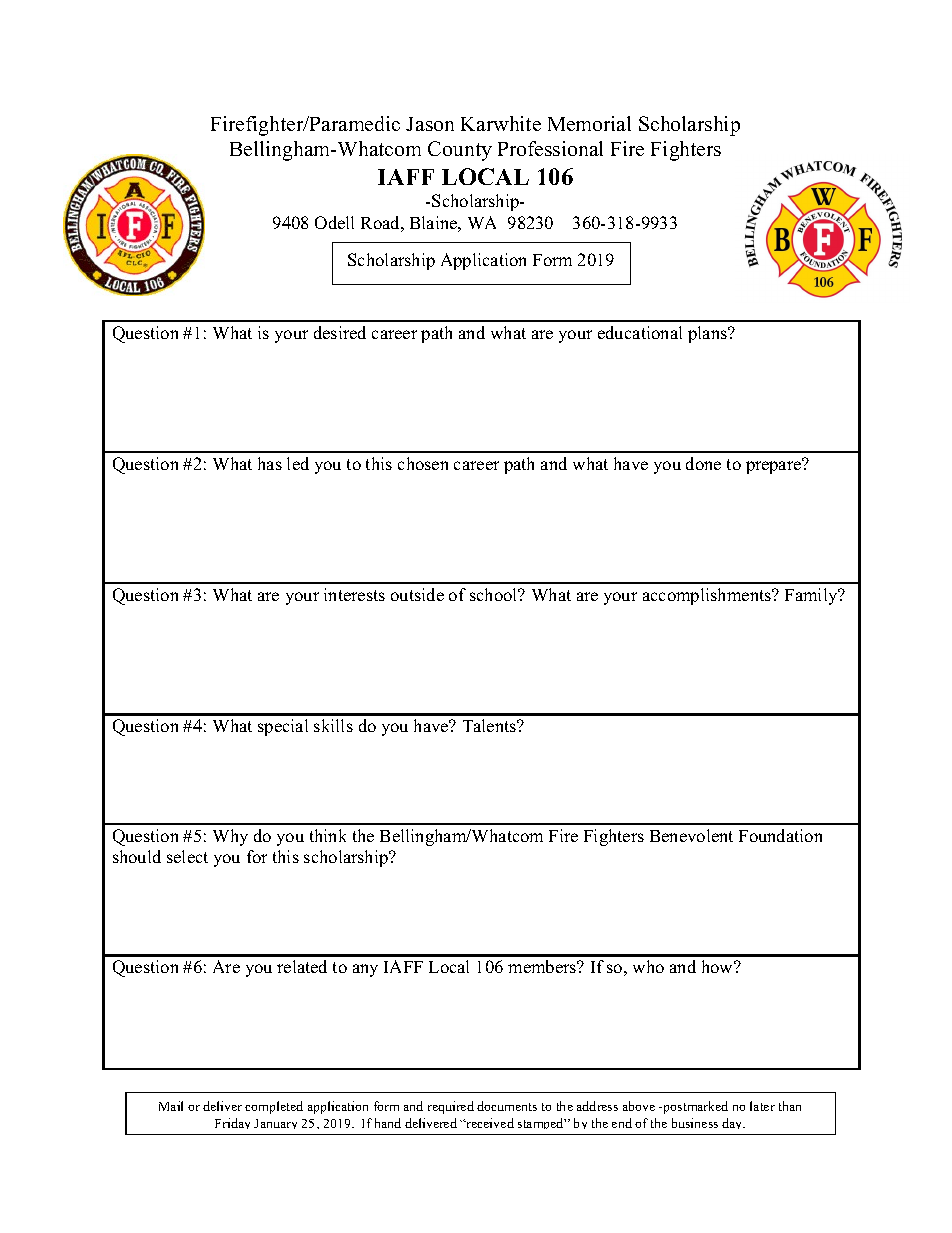 This page has width=952, height=1233. I want to click on educational, so click(640, 332).
